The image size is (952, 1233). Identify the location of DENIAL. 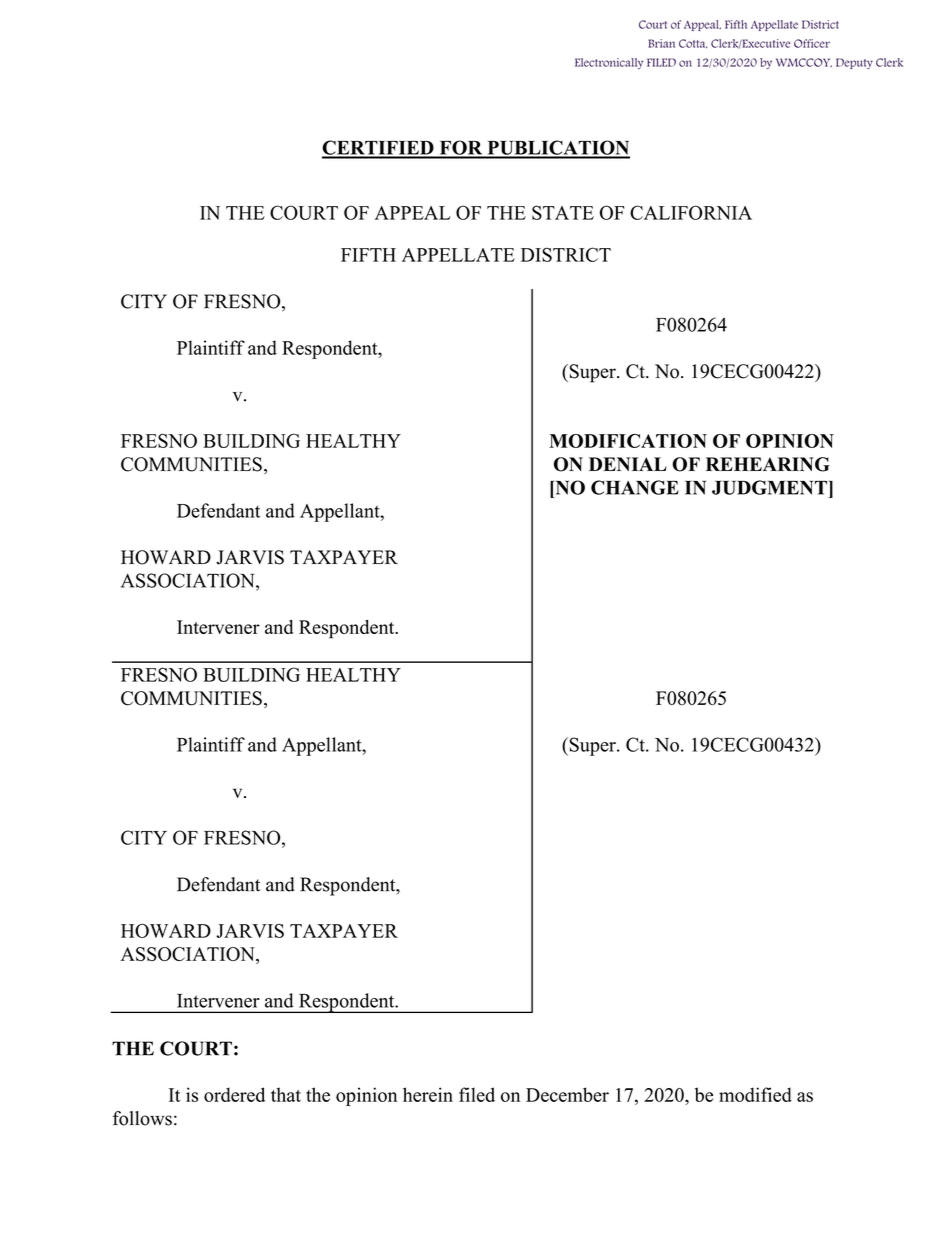
(628, 464).
